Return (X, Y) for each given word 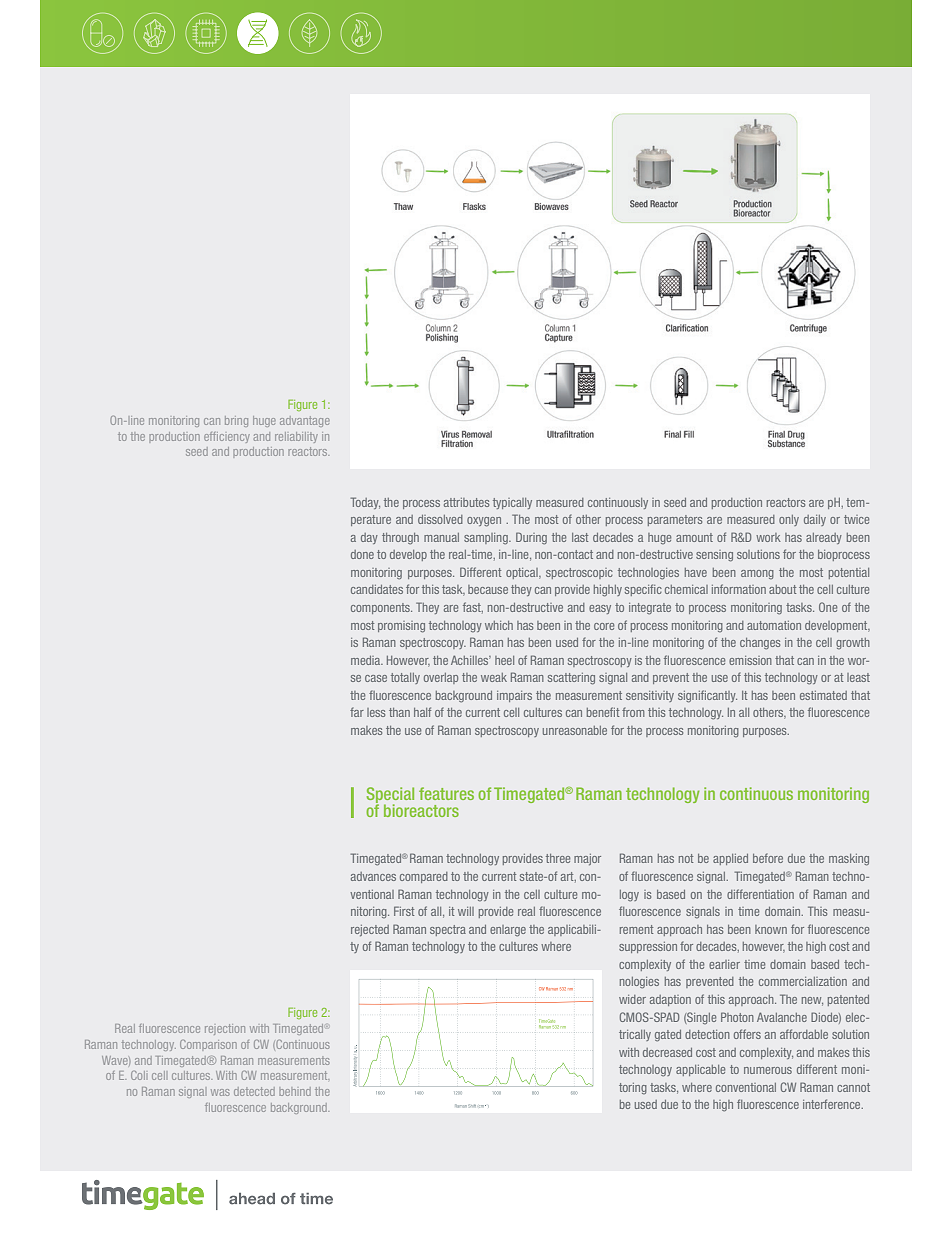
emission (750, 660)
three (558, 858)
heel (504, 660)
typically (512, 503)
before (768, 858)
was (220, 1092)
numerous (768, 1070)
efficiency (227, 437)
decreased (667, 1052)
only (789, 520)
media (367, 660)
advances (373, 876)
